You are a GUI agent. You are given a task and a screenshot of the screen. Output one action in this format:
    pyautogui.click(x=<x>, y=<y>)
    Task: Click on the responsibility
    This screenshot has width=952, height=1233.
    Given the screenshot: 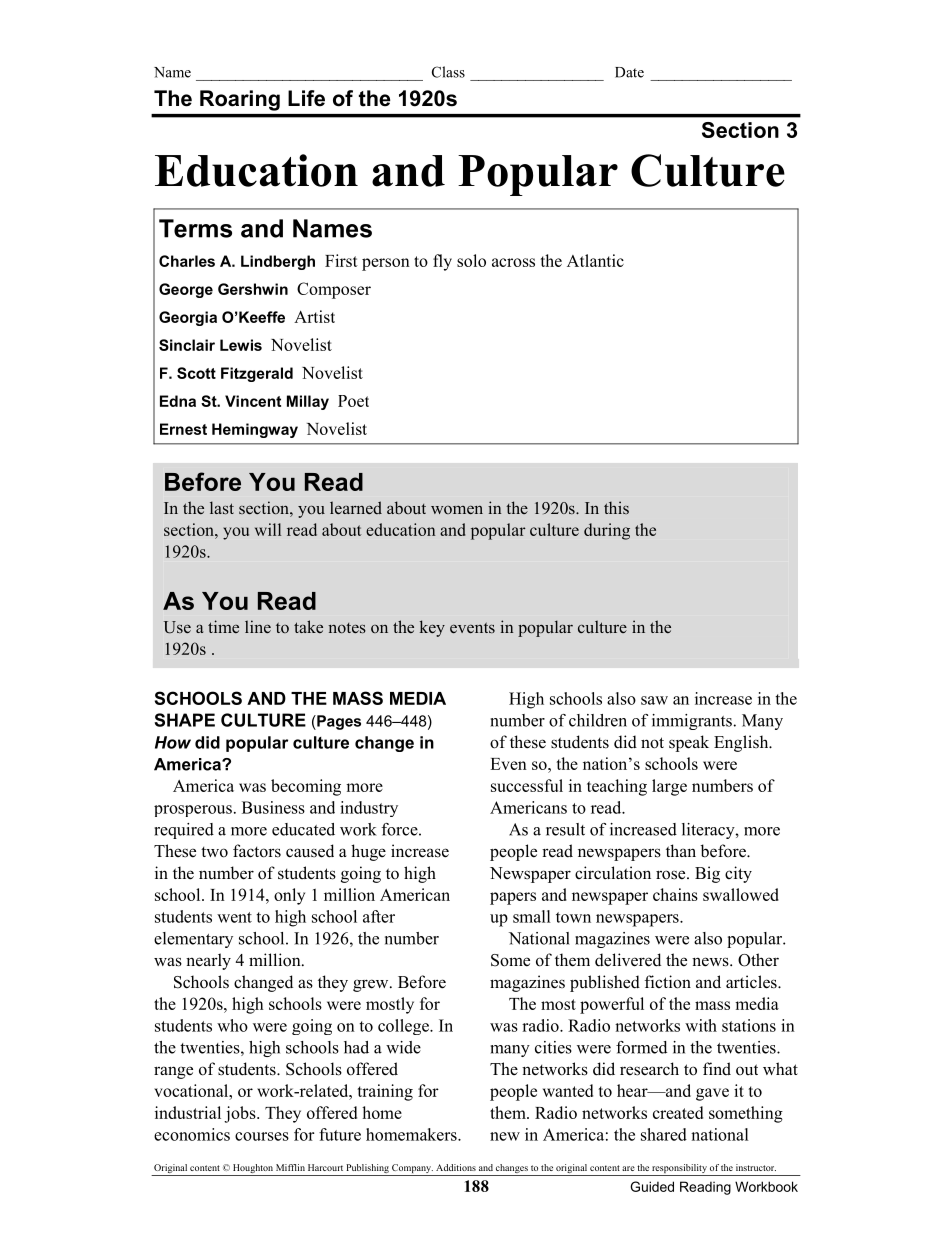 What is the action you would take?
    pyautogui.click(x=679, y=1170)
